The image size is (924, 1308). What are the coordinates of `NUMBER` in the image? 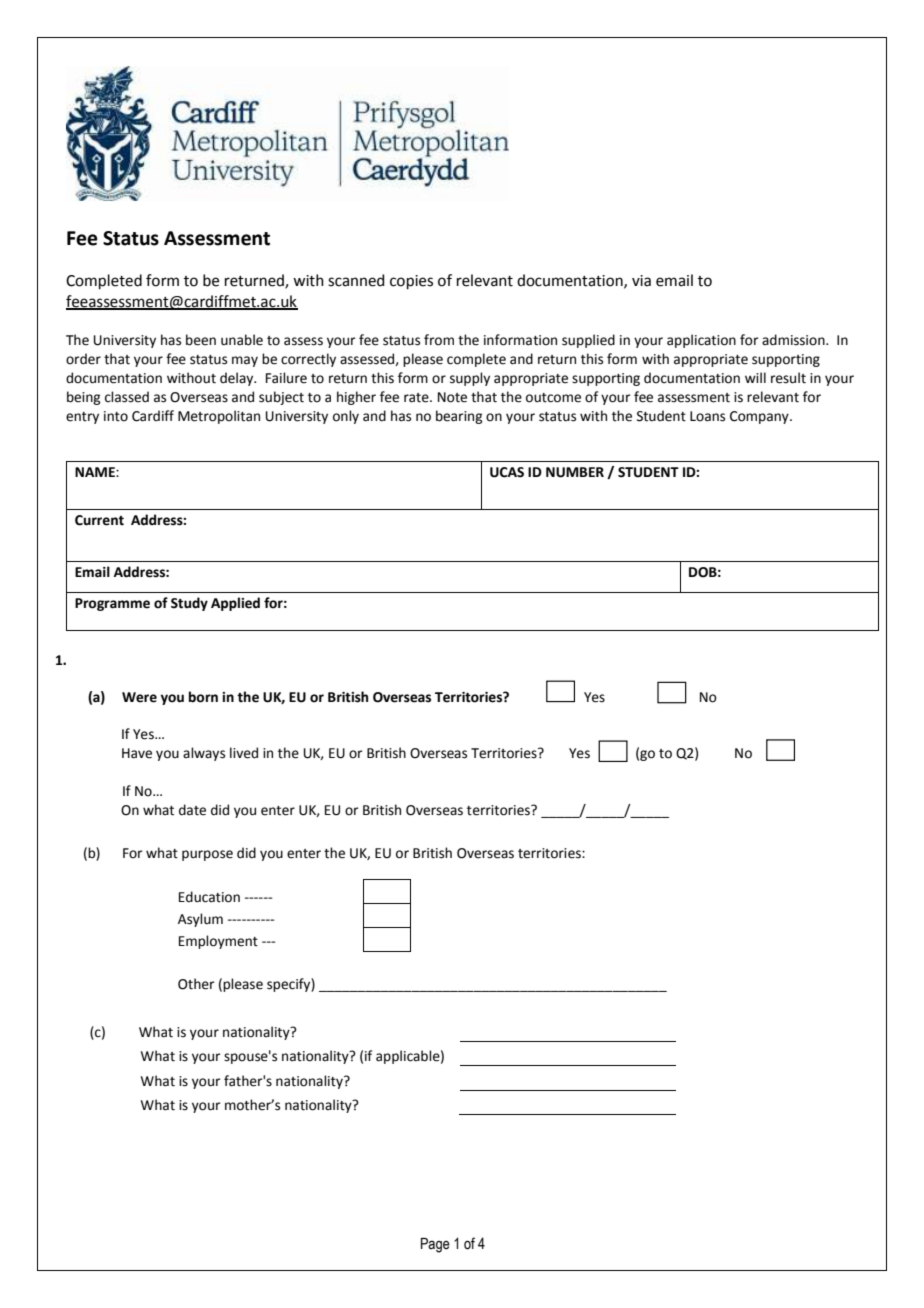 It's located at (575, 472).
